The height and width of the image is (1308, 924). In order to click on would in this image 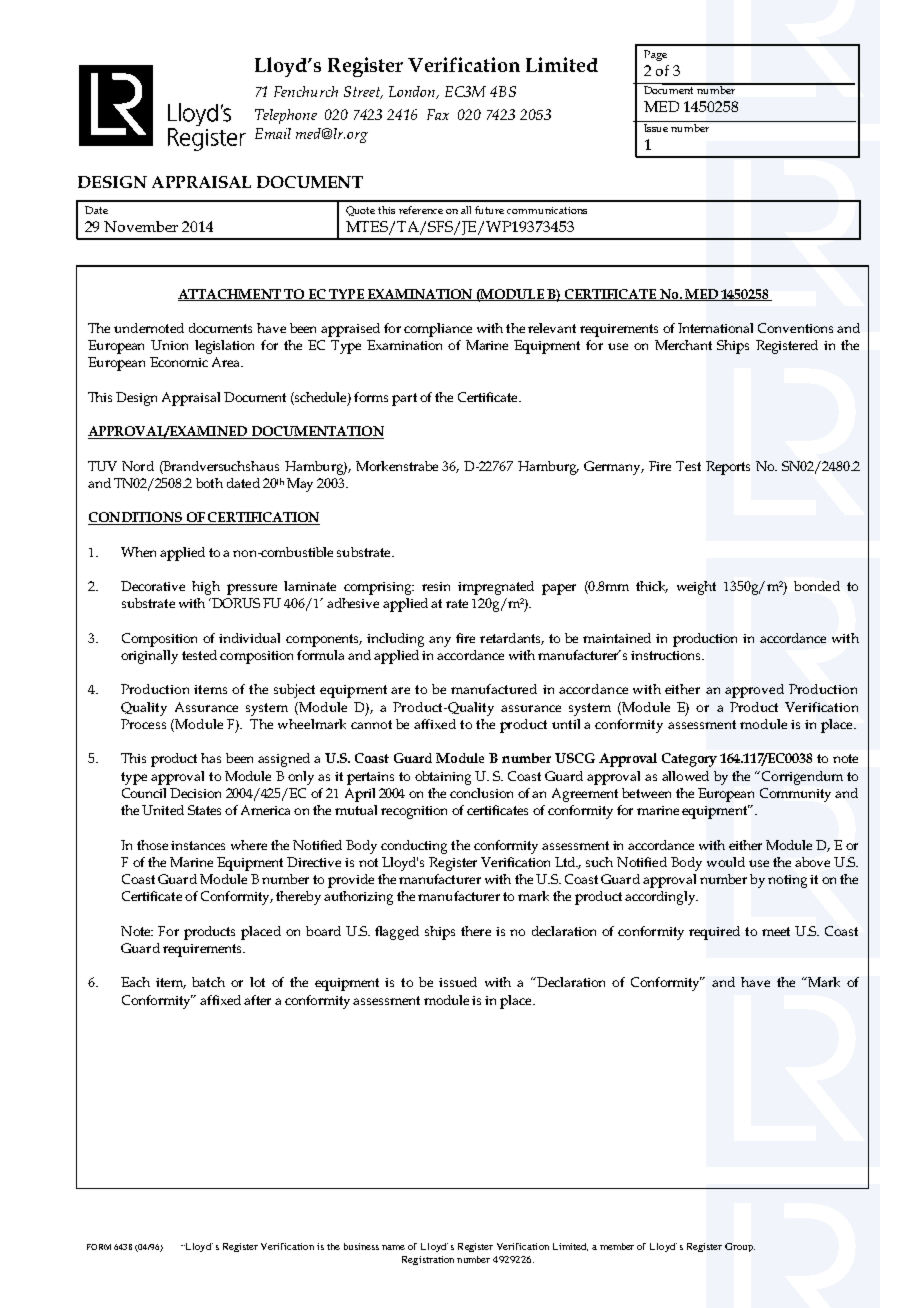, I will do `click(726, 862)`.
